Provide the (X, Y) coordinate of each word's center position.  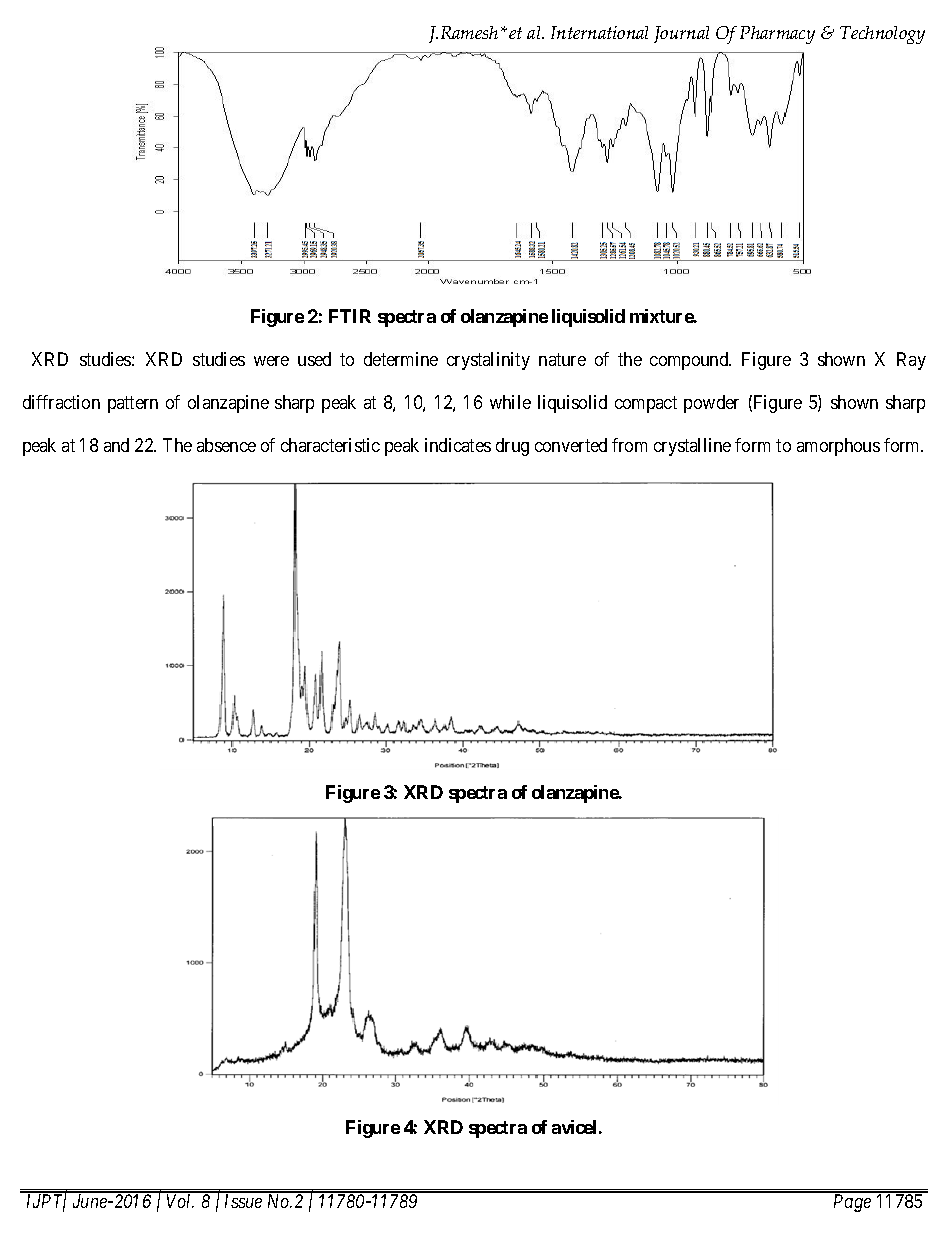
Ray (911, 361)
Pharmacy (777, 35)
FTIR (350, 316)
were (271, 361)
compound (690, 361)
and (116, 445)
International (599, 32)
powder (711, 404)
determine (401, 359)
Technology (882, 35)
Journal (681, 34)
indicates (458, 445)
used (314, 359)
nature (562, 359)
